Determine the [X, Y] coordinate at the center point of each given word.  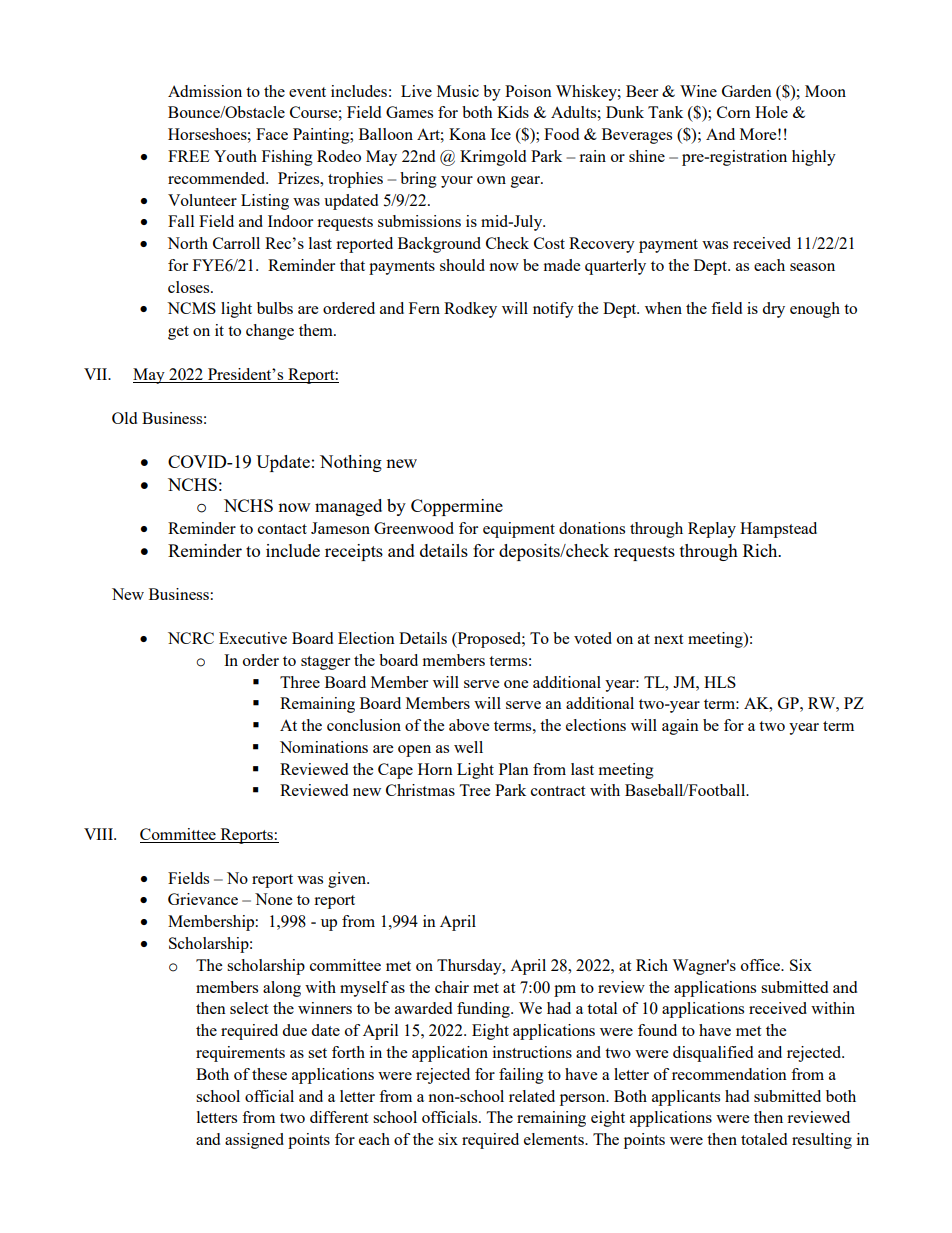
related [532, 1096]
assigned [254, 1141]
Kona [467, 134]
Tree [474, 790]
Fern [424, 308]
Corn [734, 112]
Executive [253, 638]
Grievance [203, 899]
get [178, 333]
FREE [189, 156]
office [761, 965]
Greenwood [414, 528]
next [668, 639]
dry [773, 310]
